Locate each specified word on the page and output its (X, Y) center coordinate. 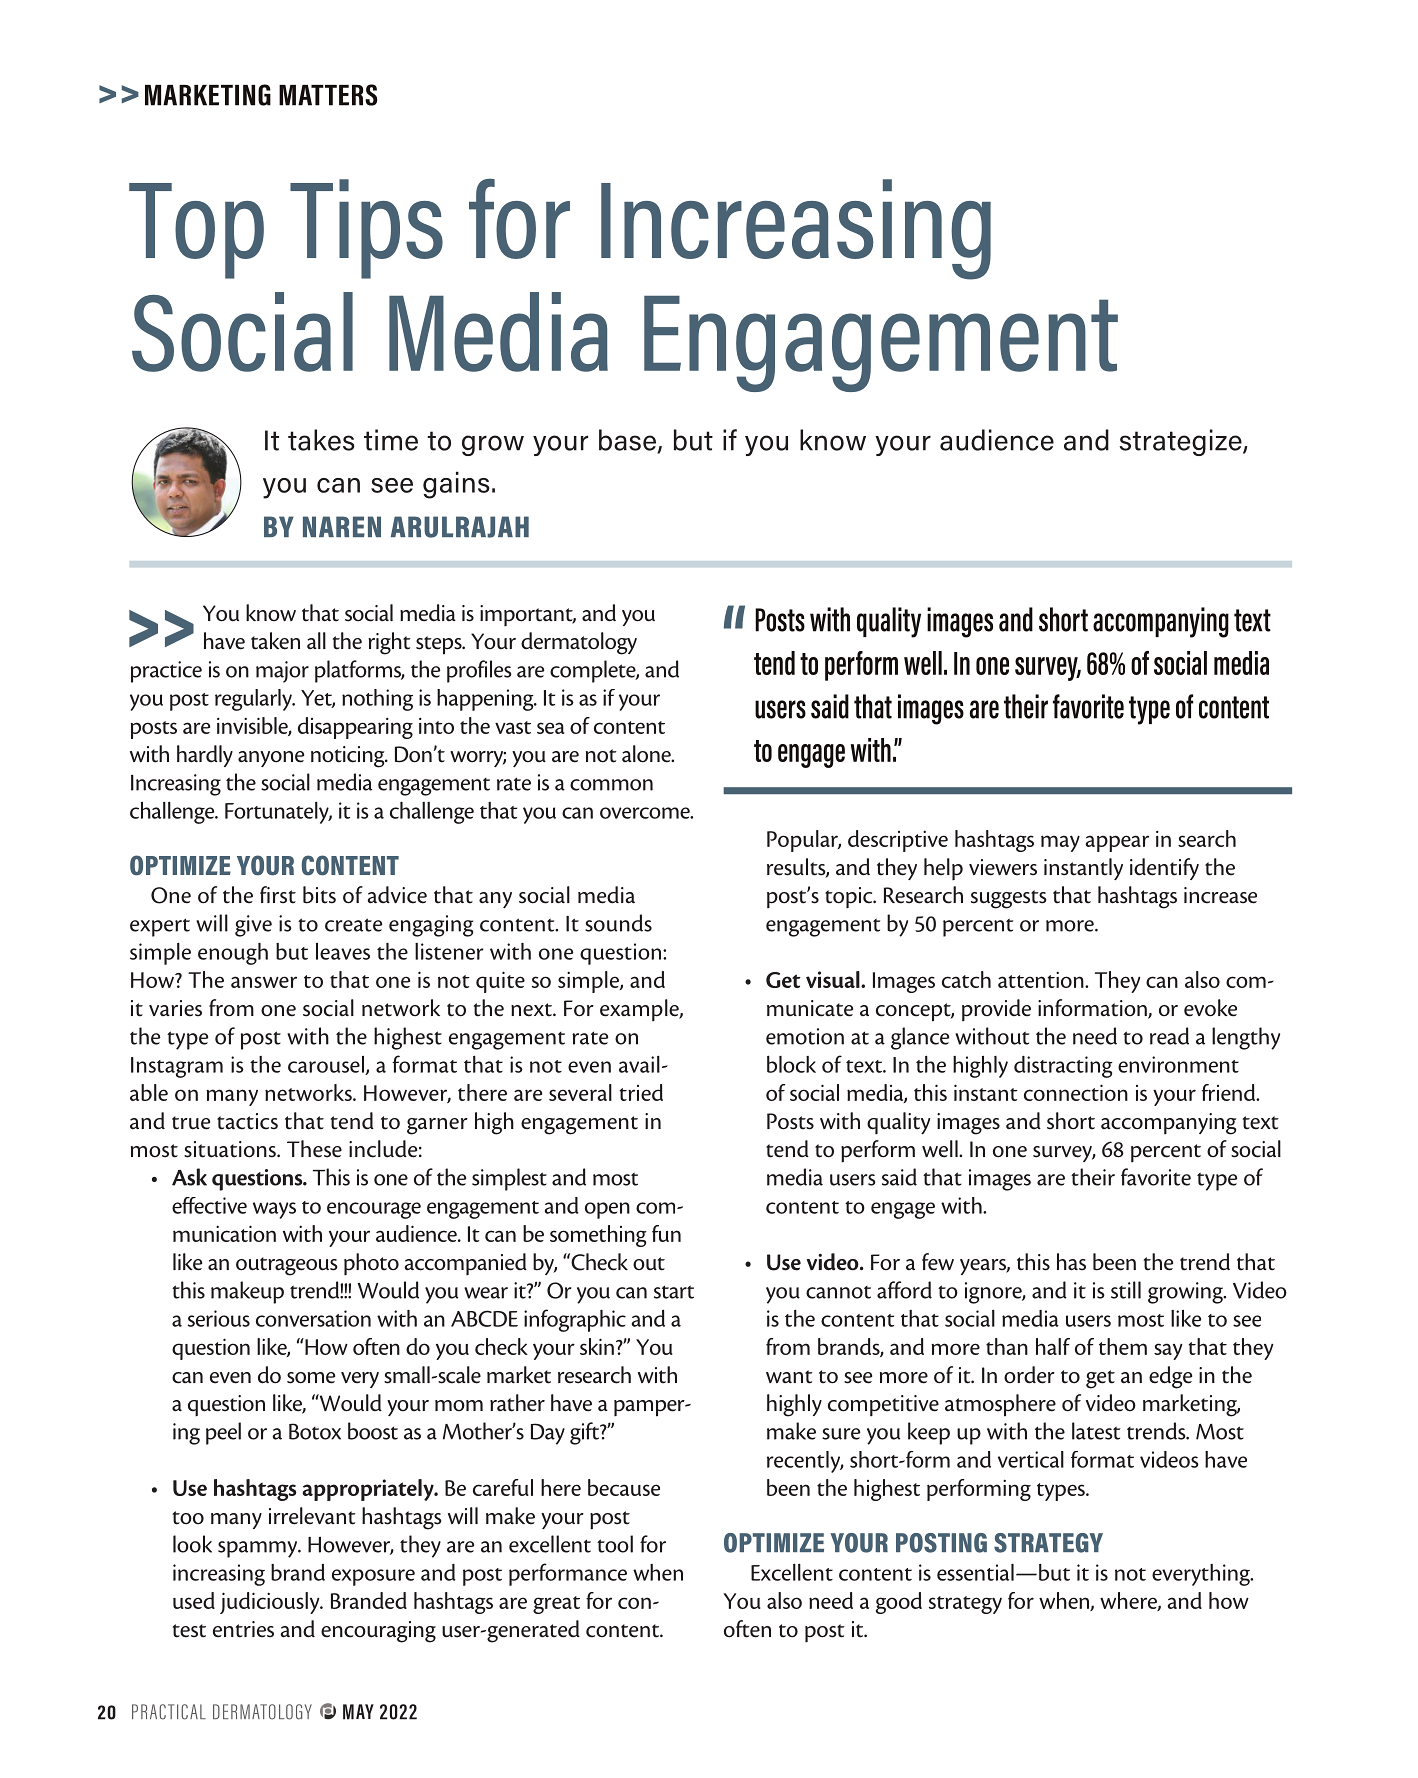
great (556, 1605)
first (278, 895)
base (628, 441)
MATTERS (328, 95)
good (899, 1603)
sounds (618, 923)
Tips (366, 229)
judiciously (271, 1603)
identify (1164, 869)
